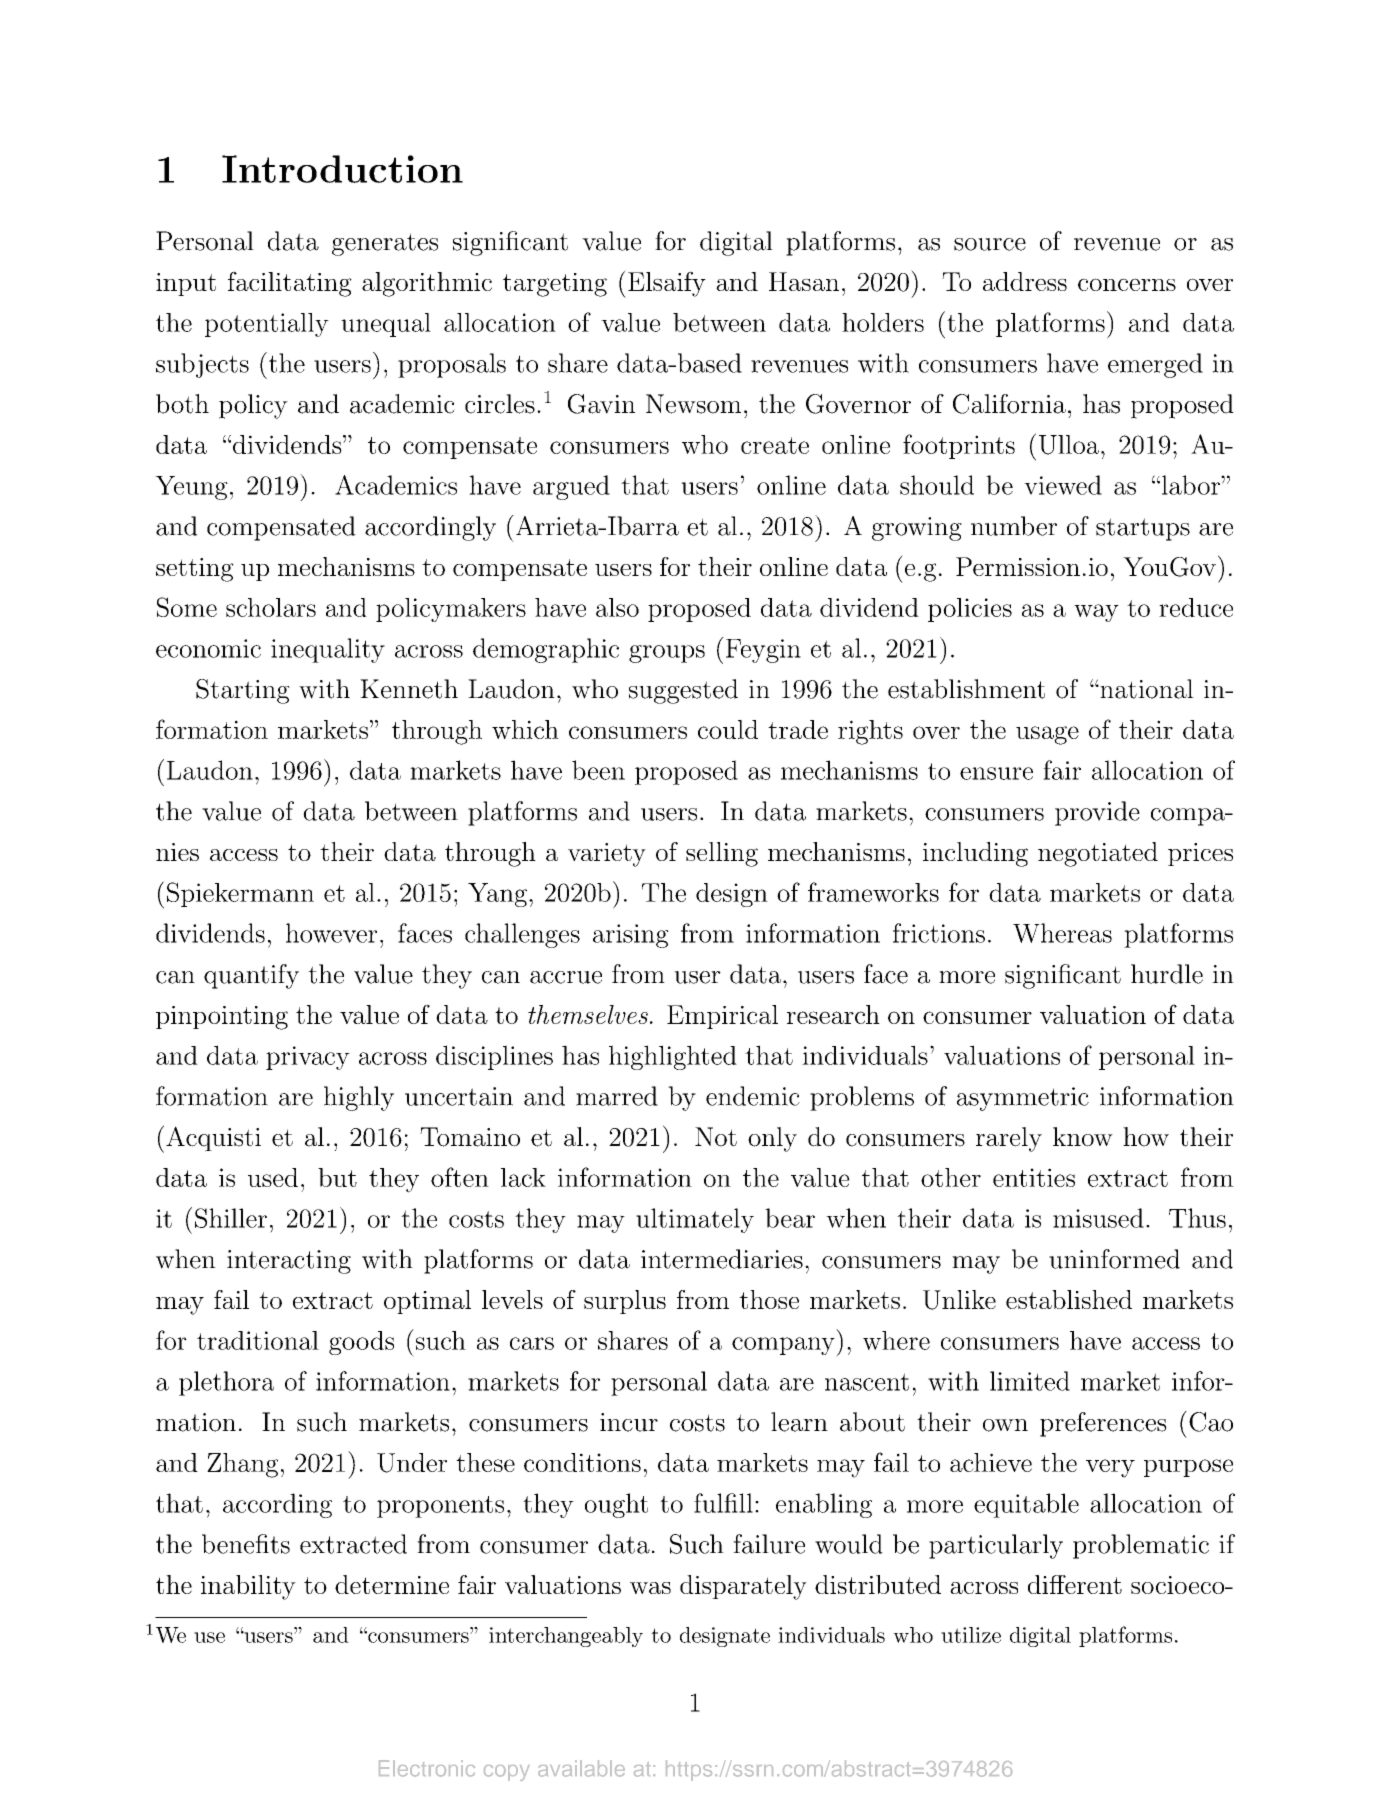 The width and height of the screenshot is (1390, 1799). Describe the element at coordinates (1069, 1299) in the screenshot. I see `established` at that location.
